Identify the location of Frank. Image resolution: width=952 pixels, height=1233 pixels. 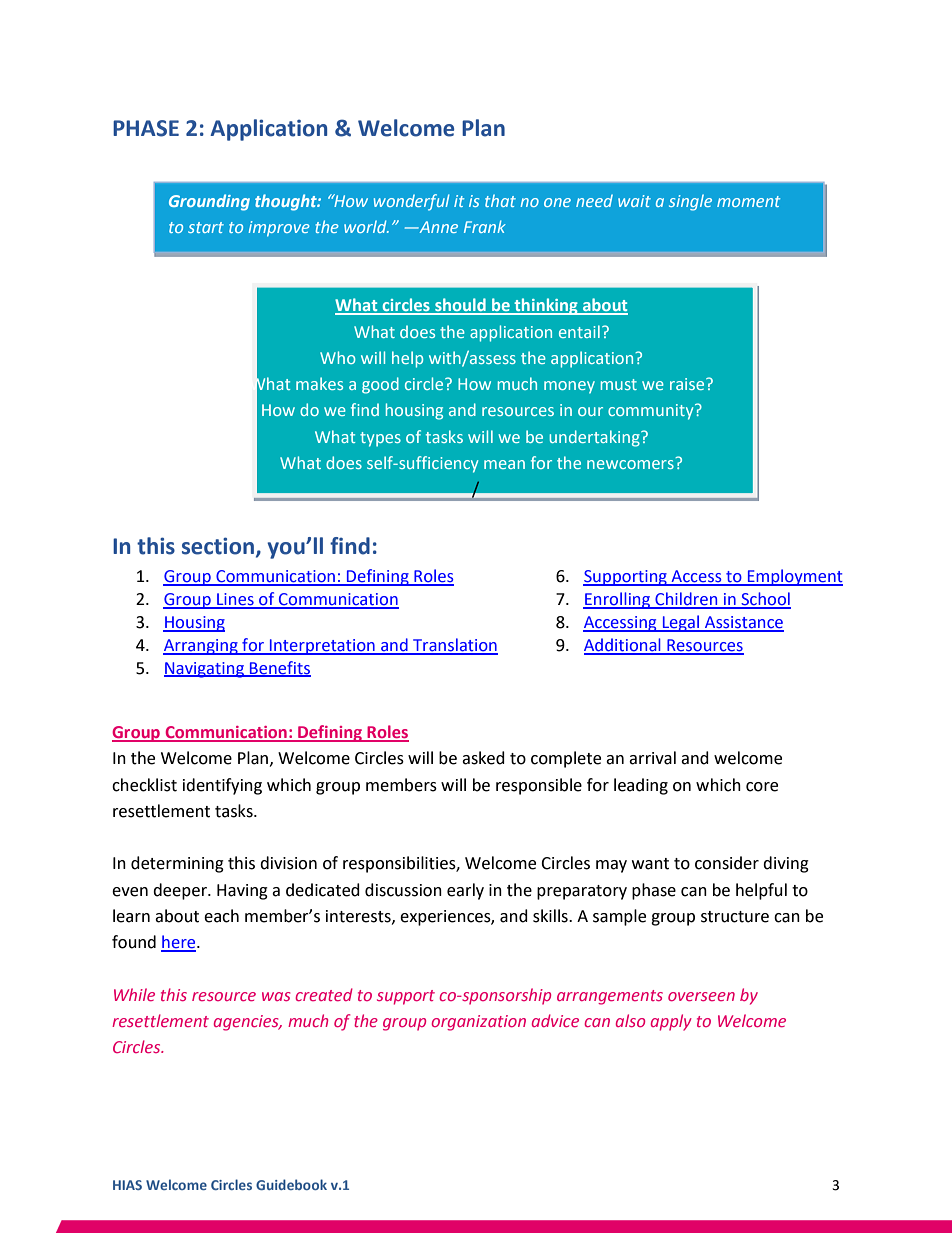
(485, 226).
